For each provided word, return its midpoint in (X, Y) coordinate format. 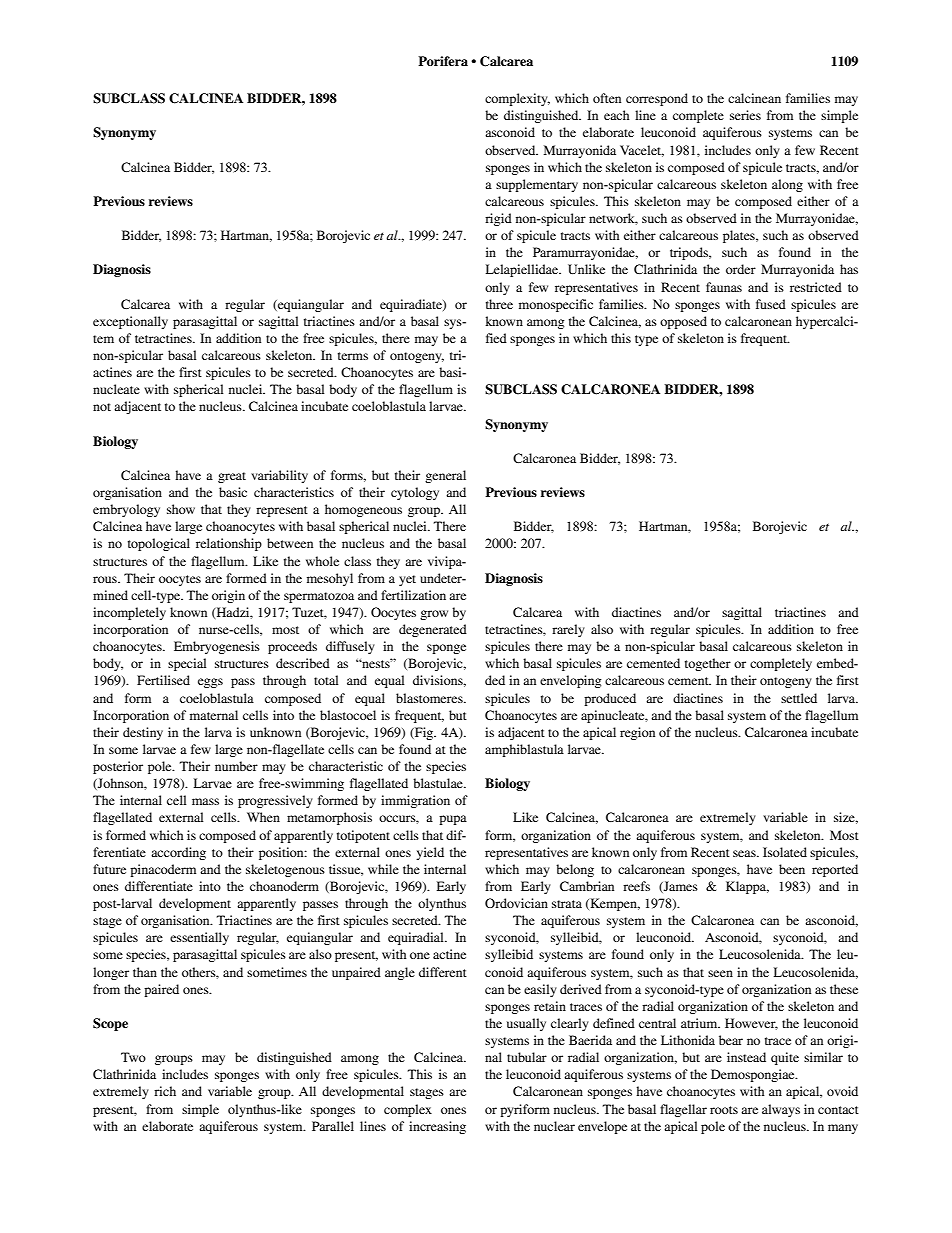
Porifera (443, 61)
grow (434, 615)
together (708, 664)
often (607, 98)
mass (205, 801)
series (745, 115)
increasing (437, 1127)
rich (165, 1091)
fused (771, 304)
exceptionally (130, 322)
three (499, 304)
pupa (453, 820)
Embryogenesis (217, 647)
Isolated (785, 852)
